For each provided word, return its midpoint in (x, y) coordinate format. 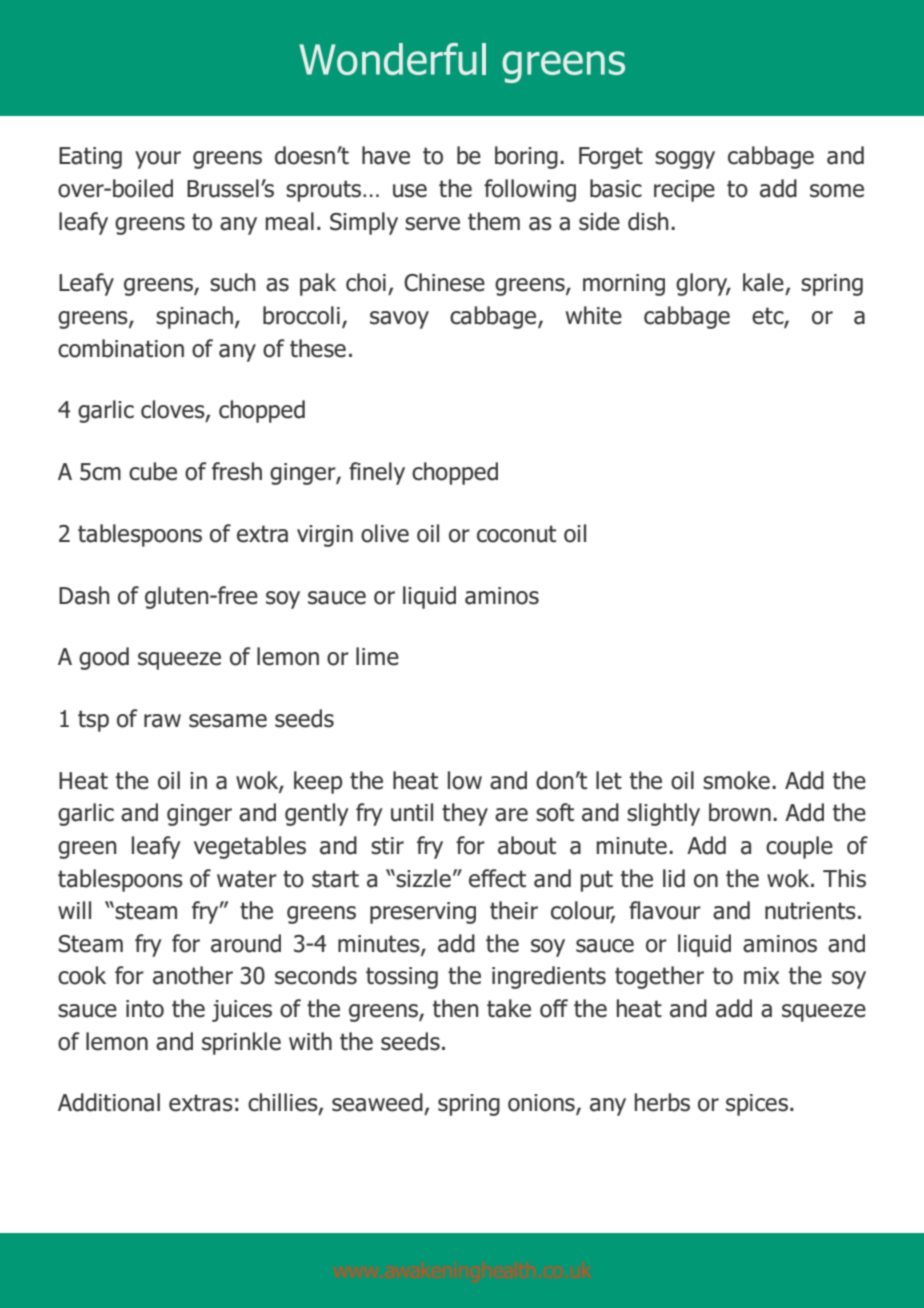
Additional (109, 1102)
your (158, 160)
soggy (685, 160)
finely (377, 473)
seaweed (377, 1102)
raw (162, 721)
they (465, 814)
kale (763, 282)
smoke (736, 780)
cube (153, 471)
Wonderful (392, 59)
